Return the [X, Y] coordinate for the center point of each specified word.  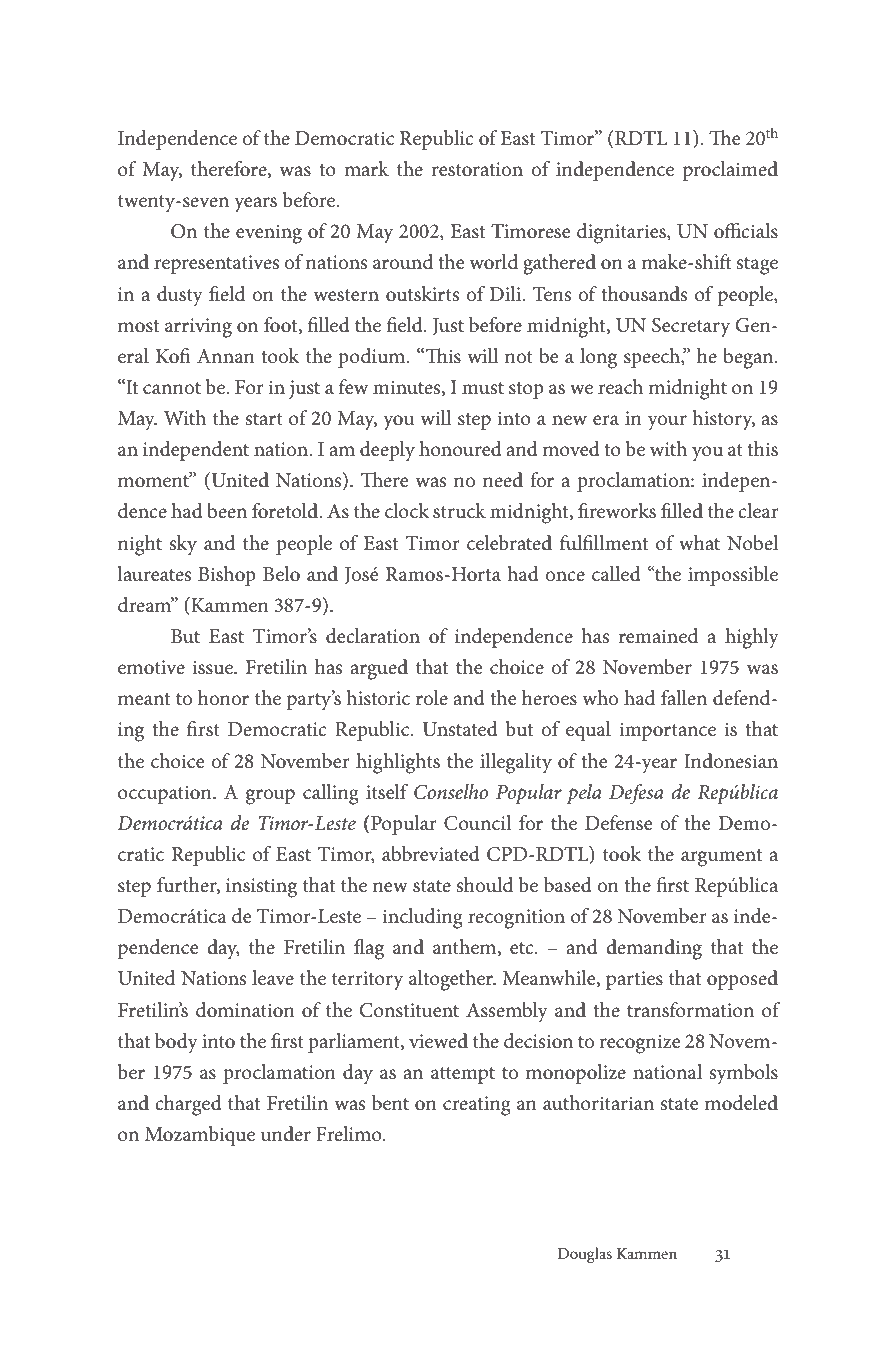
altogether [452, 980]
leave [273, 978]
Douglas [585, 1255]
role [432, 698]
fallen [684, 698]
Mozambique [200, 1136]
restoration [477, 169]
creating [477, 1106]
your [667, 423]
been [227, 511]
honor [223, 698]
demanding [654, 949]
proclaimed [730, 171]
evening [269, 234]
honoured [460, 449]
